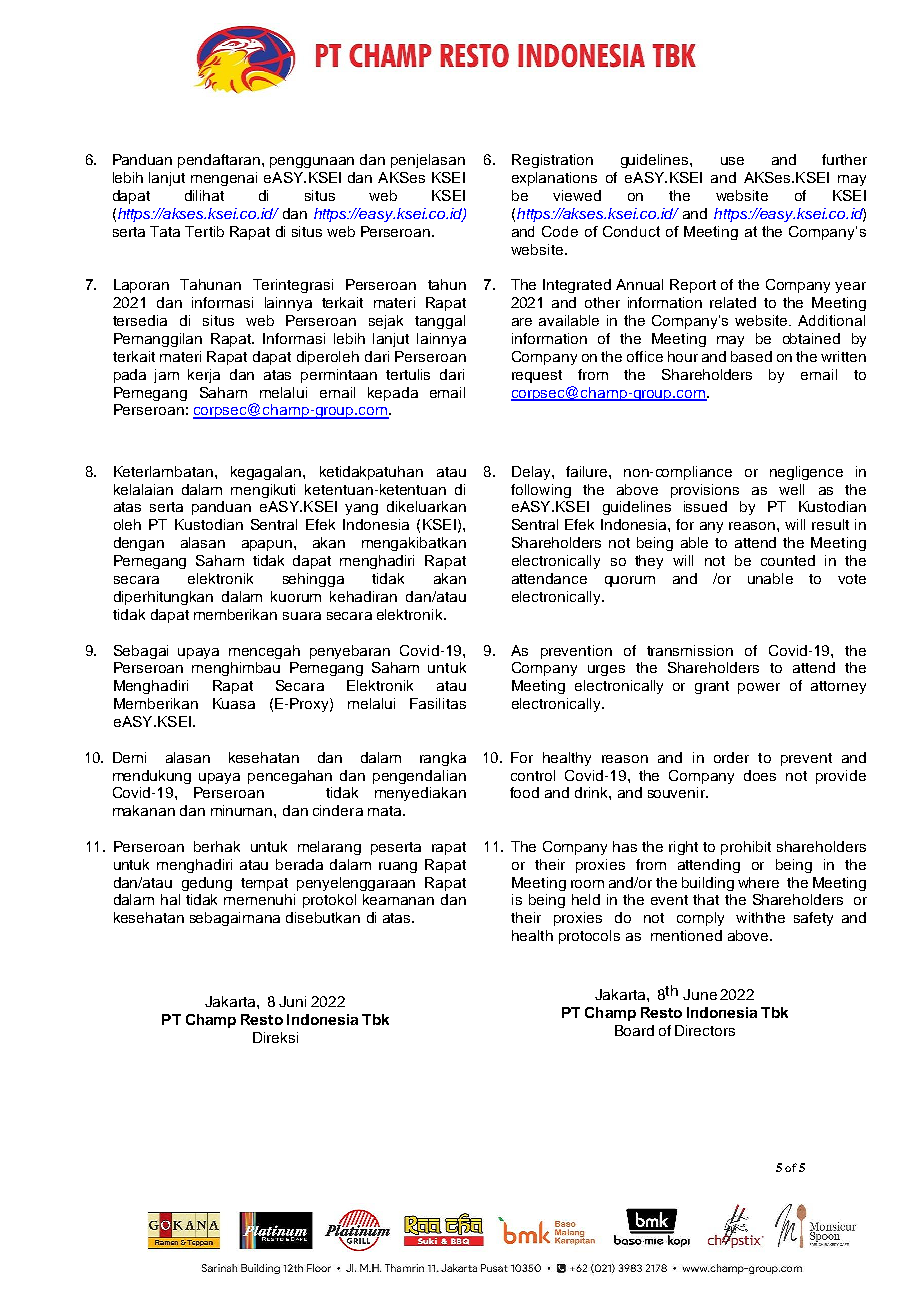 The width and height of the screenshot is (924, 1307). I want to click on food, so click(524, 792).
